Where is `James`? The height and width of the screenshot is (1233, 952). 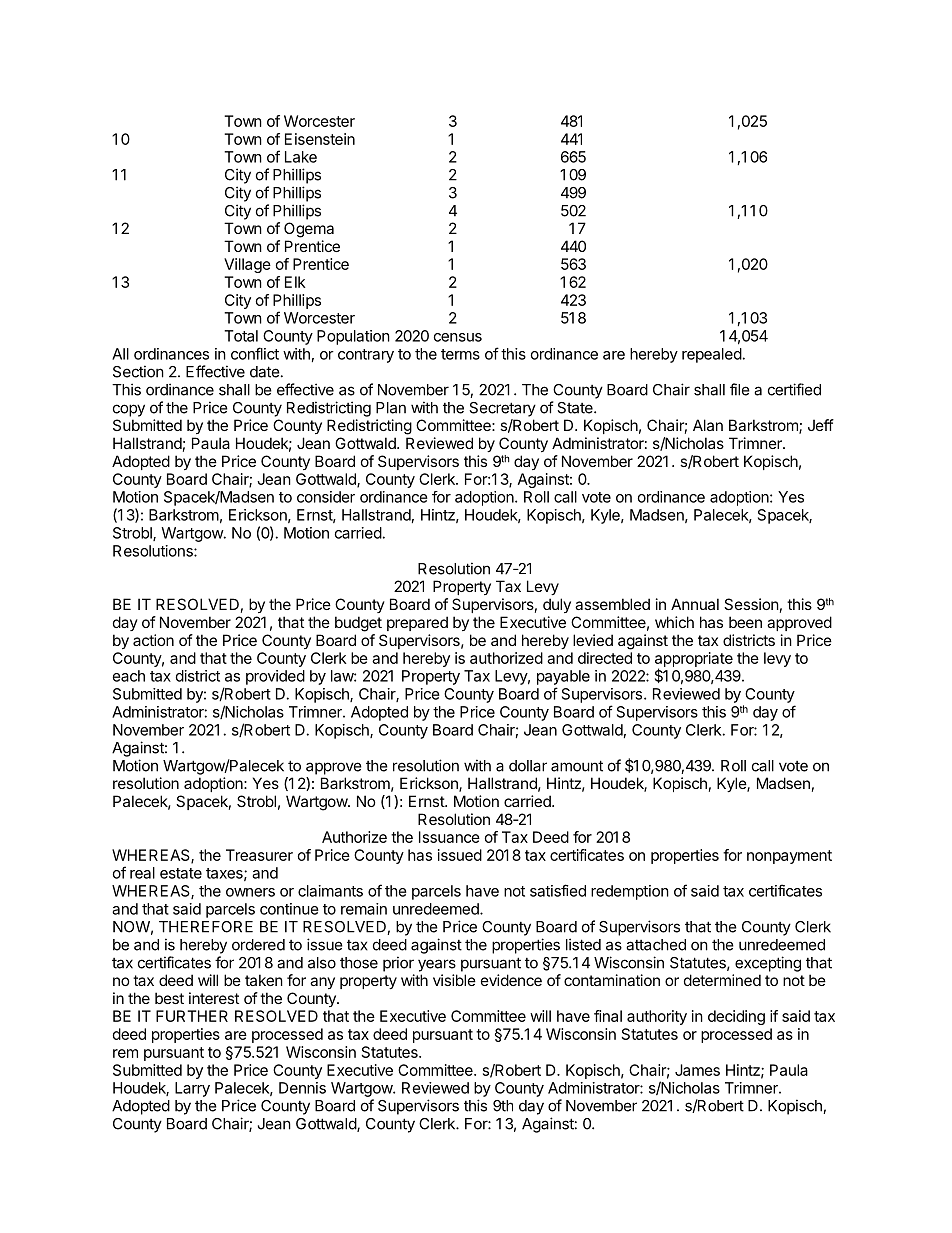 James is located at coordinates (697, 1070).
